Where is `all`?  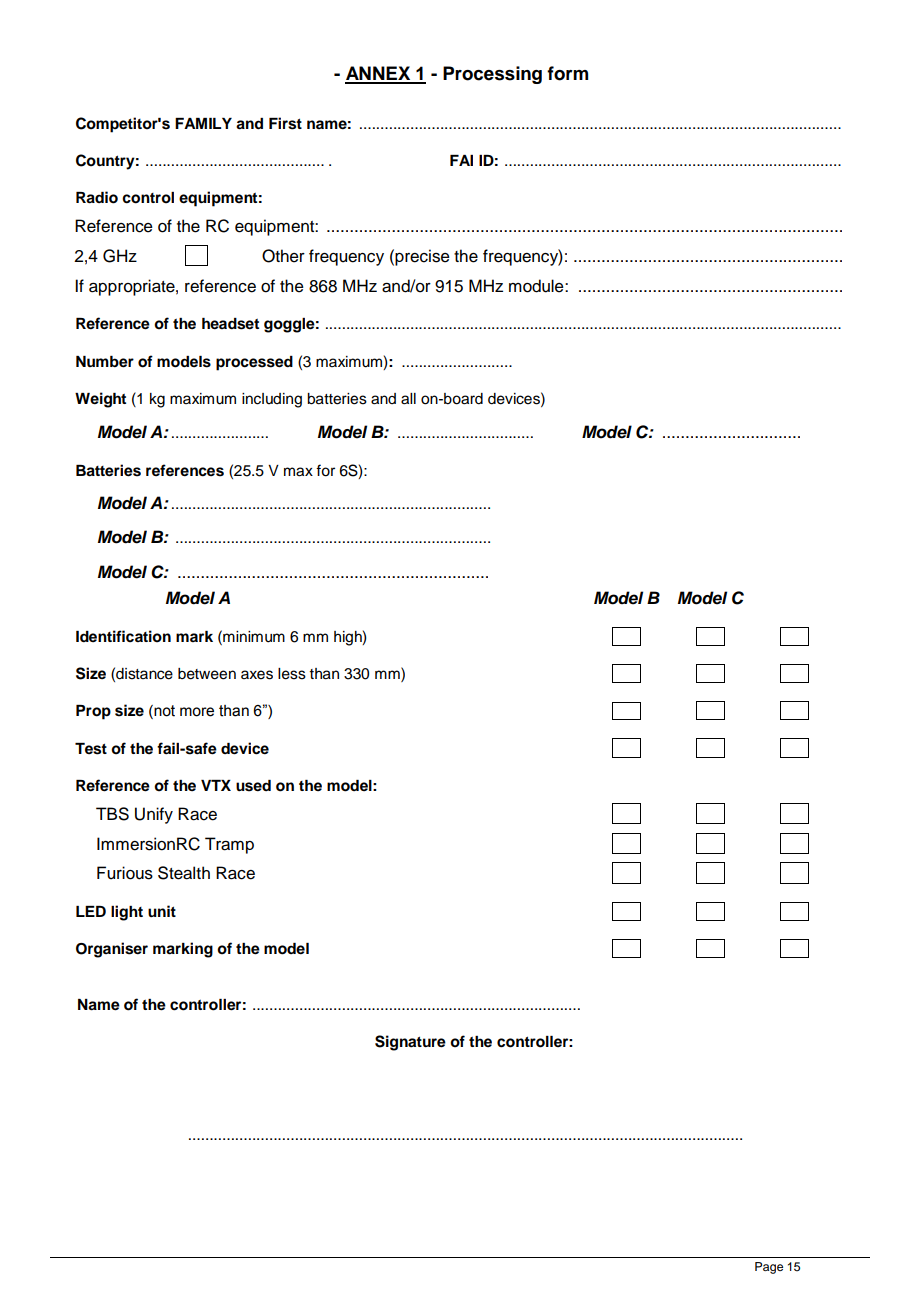
all is located at coordinates (408, 399).
